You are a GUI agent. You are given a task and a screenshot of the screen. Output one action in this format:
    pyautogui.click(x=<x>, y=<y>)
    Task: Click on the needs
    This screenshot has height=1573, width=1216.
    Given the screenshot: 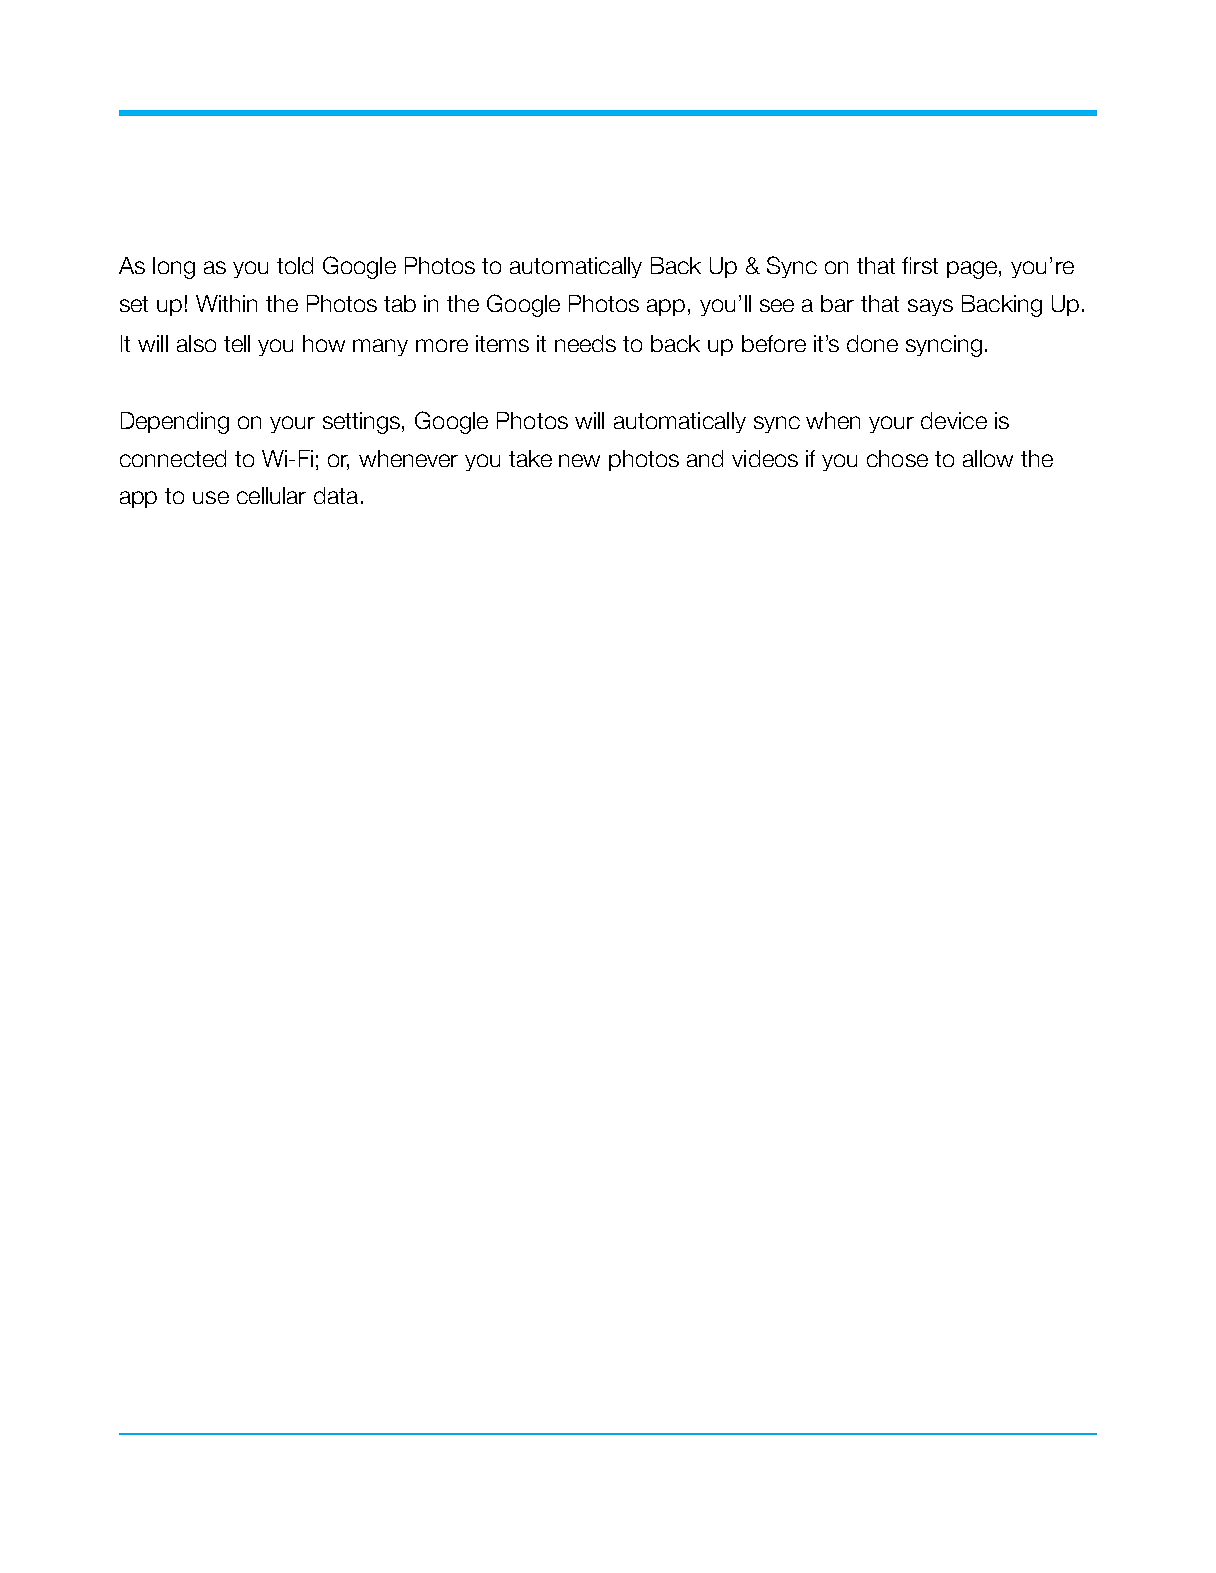 What is the action you would take?
    pyautogui.click(x=585, y=343)
